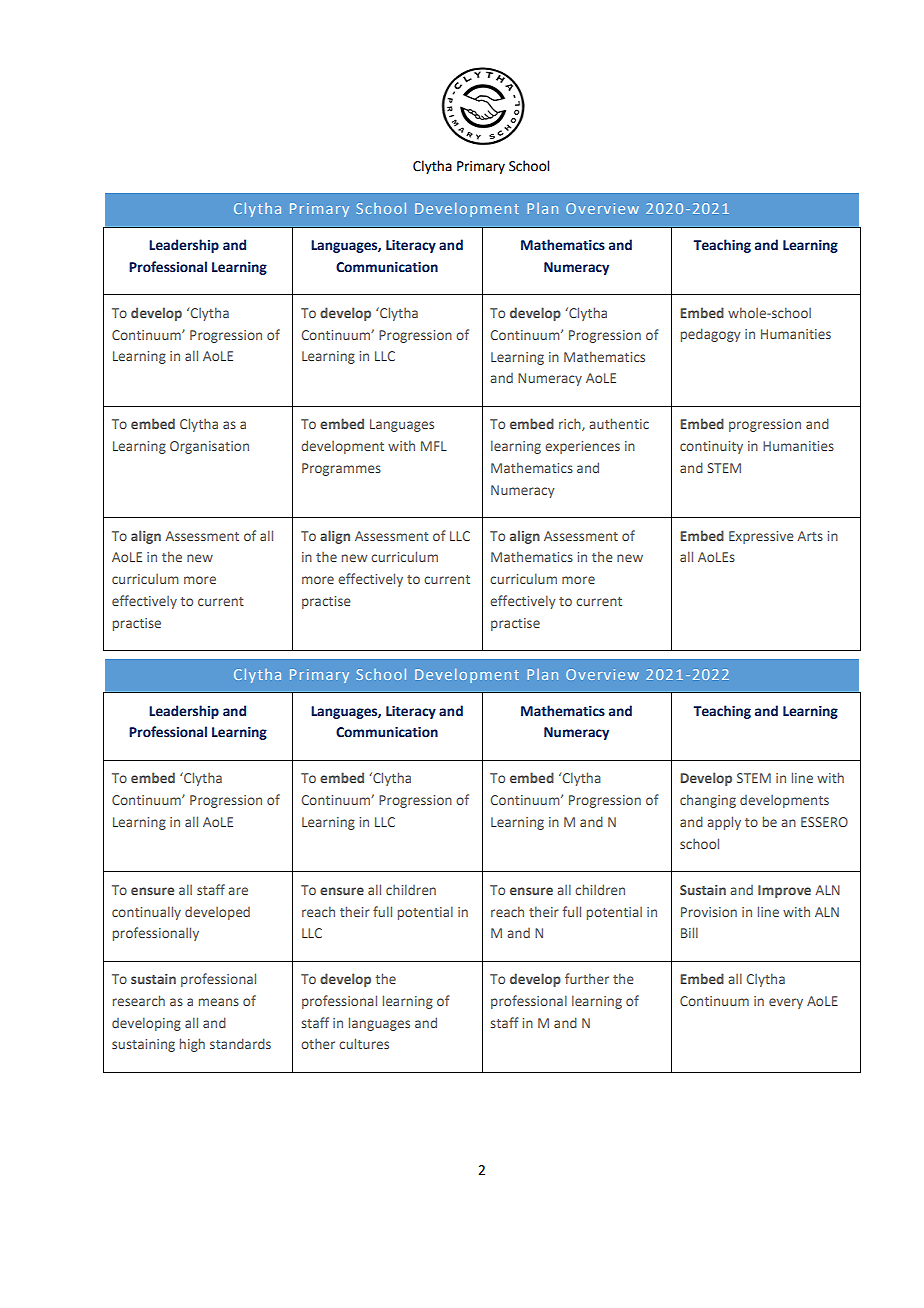 The image size is (924, 1308). I want to click on Improve, so click(784, 891).
